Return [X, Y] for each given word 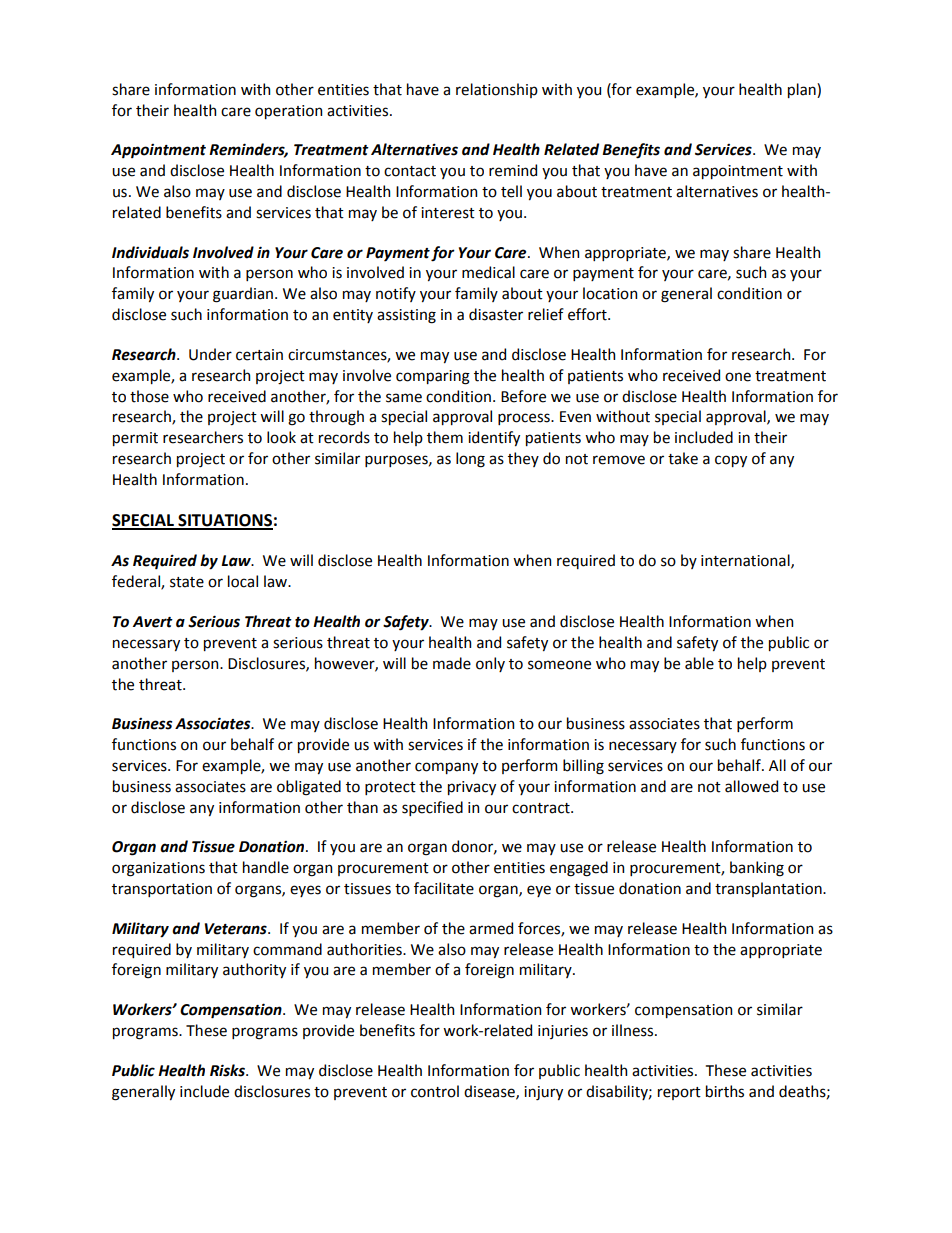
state [187, 582]
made [452, 663]
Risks [228, 1070]
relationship [497, 90]
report [679, 1093]
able [699, 663]
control [435, 1091]
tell [511, 191]
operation [288, 112]
